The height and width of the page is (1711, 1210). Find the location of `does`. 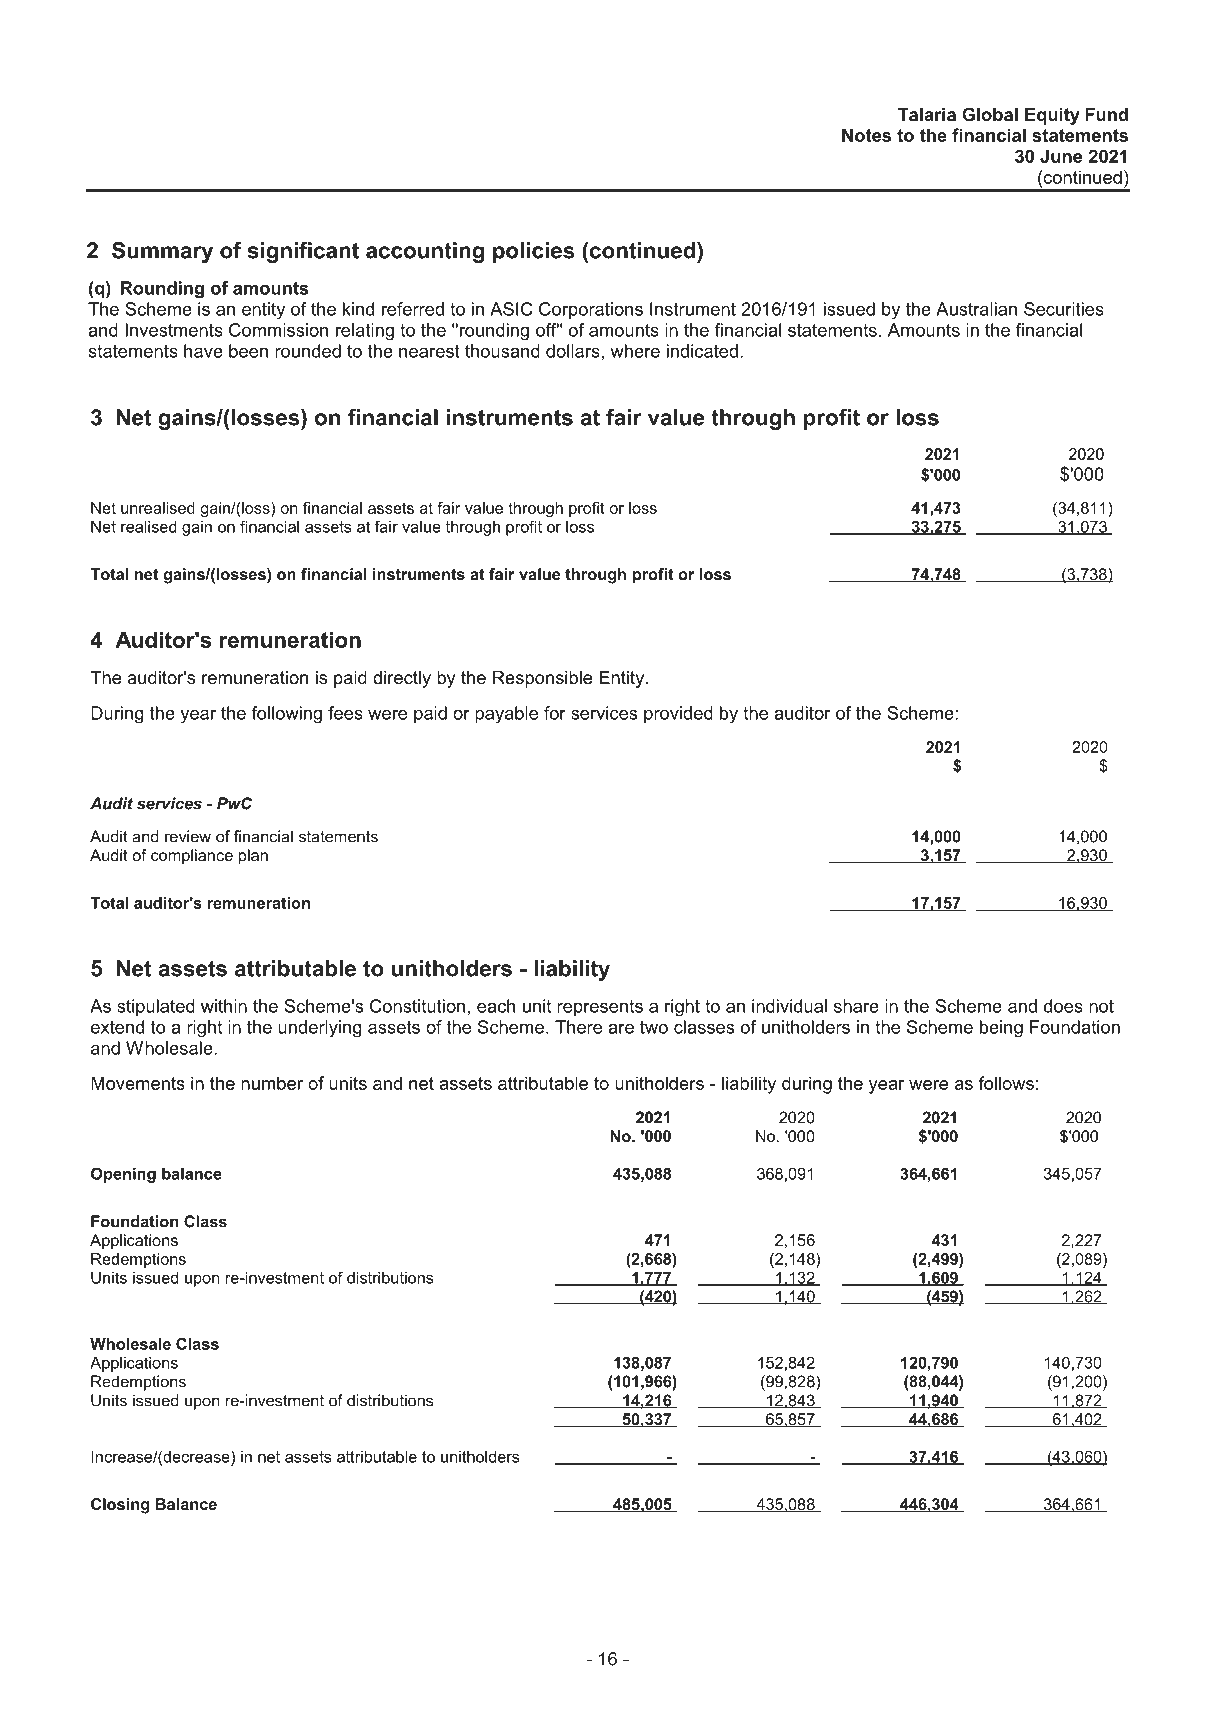

does is located at coordinates (1063, 1006).
